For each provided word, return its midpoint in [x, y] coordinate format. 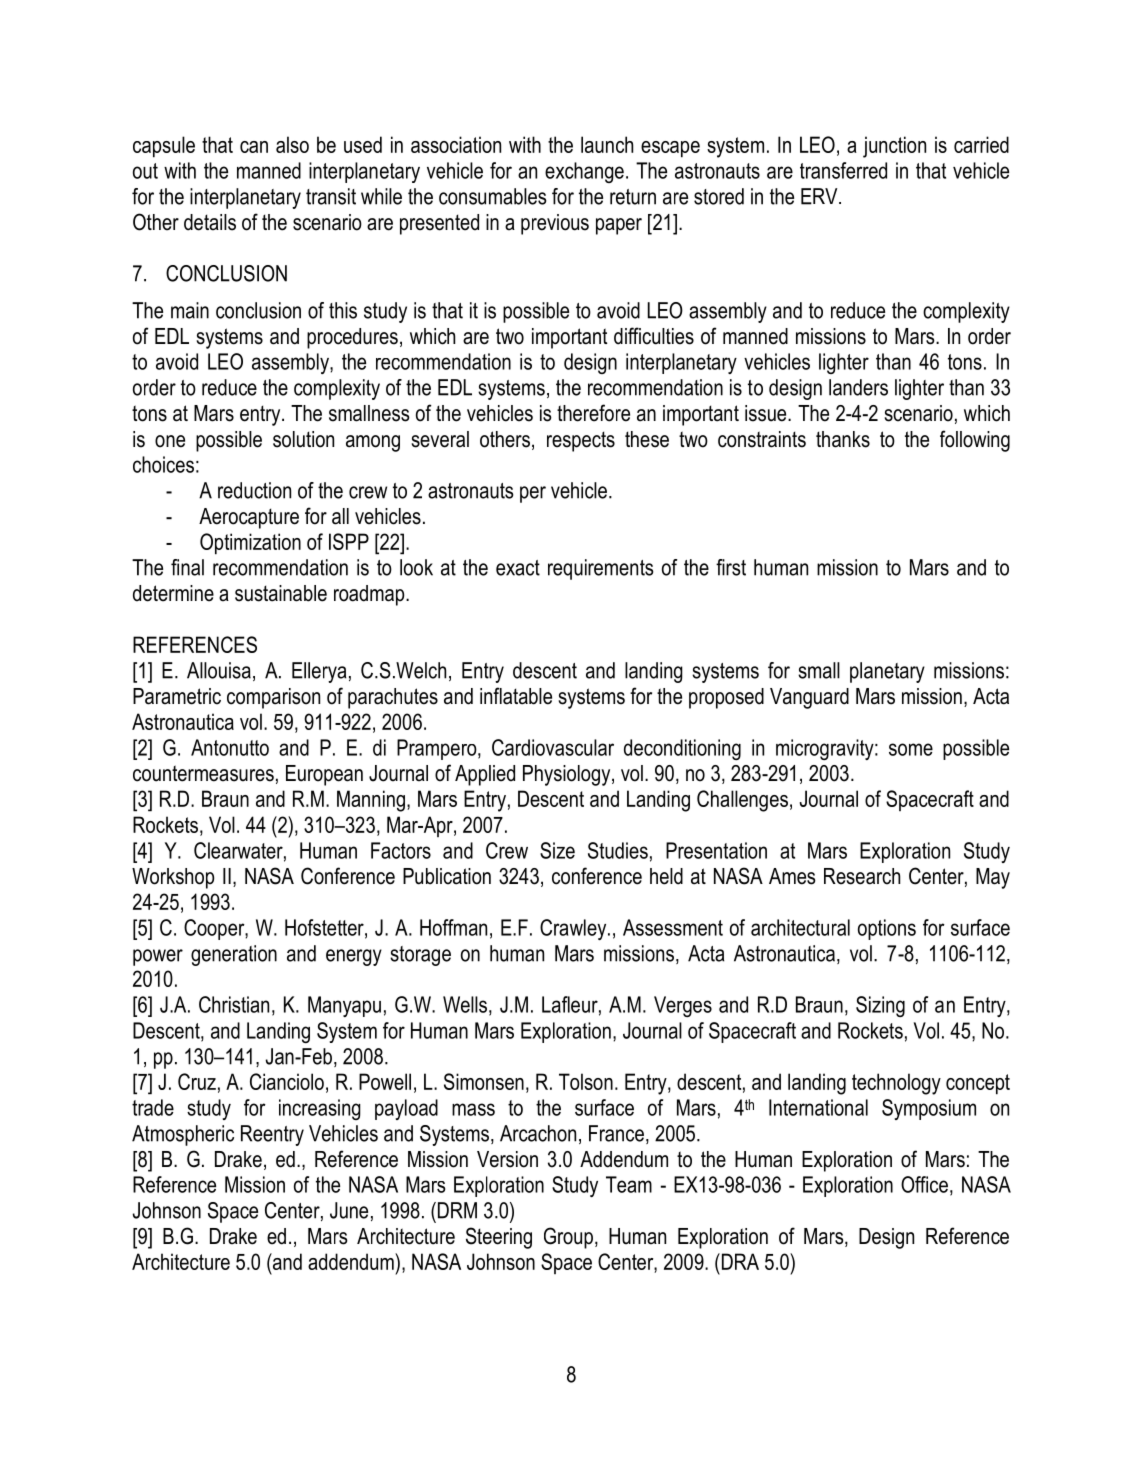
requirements [601, 569]
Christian [234, 1004]
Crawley [574, 929]
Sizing [880, 1006]
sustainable [281, 593]
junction [894, 147]
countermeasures [203, 773]
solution [303, 439]
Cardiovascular [553, 747]
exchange [584, 172]
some [911, 749]
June [349, 1210]
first [731, 567]
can [254, 147]
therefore [593, 413]
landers [858, 387]
